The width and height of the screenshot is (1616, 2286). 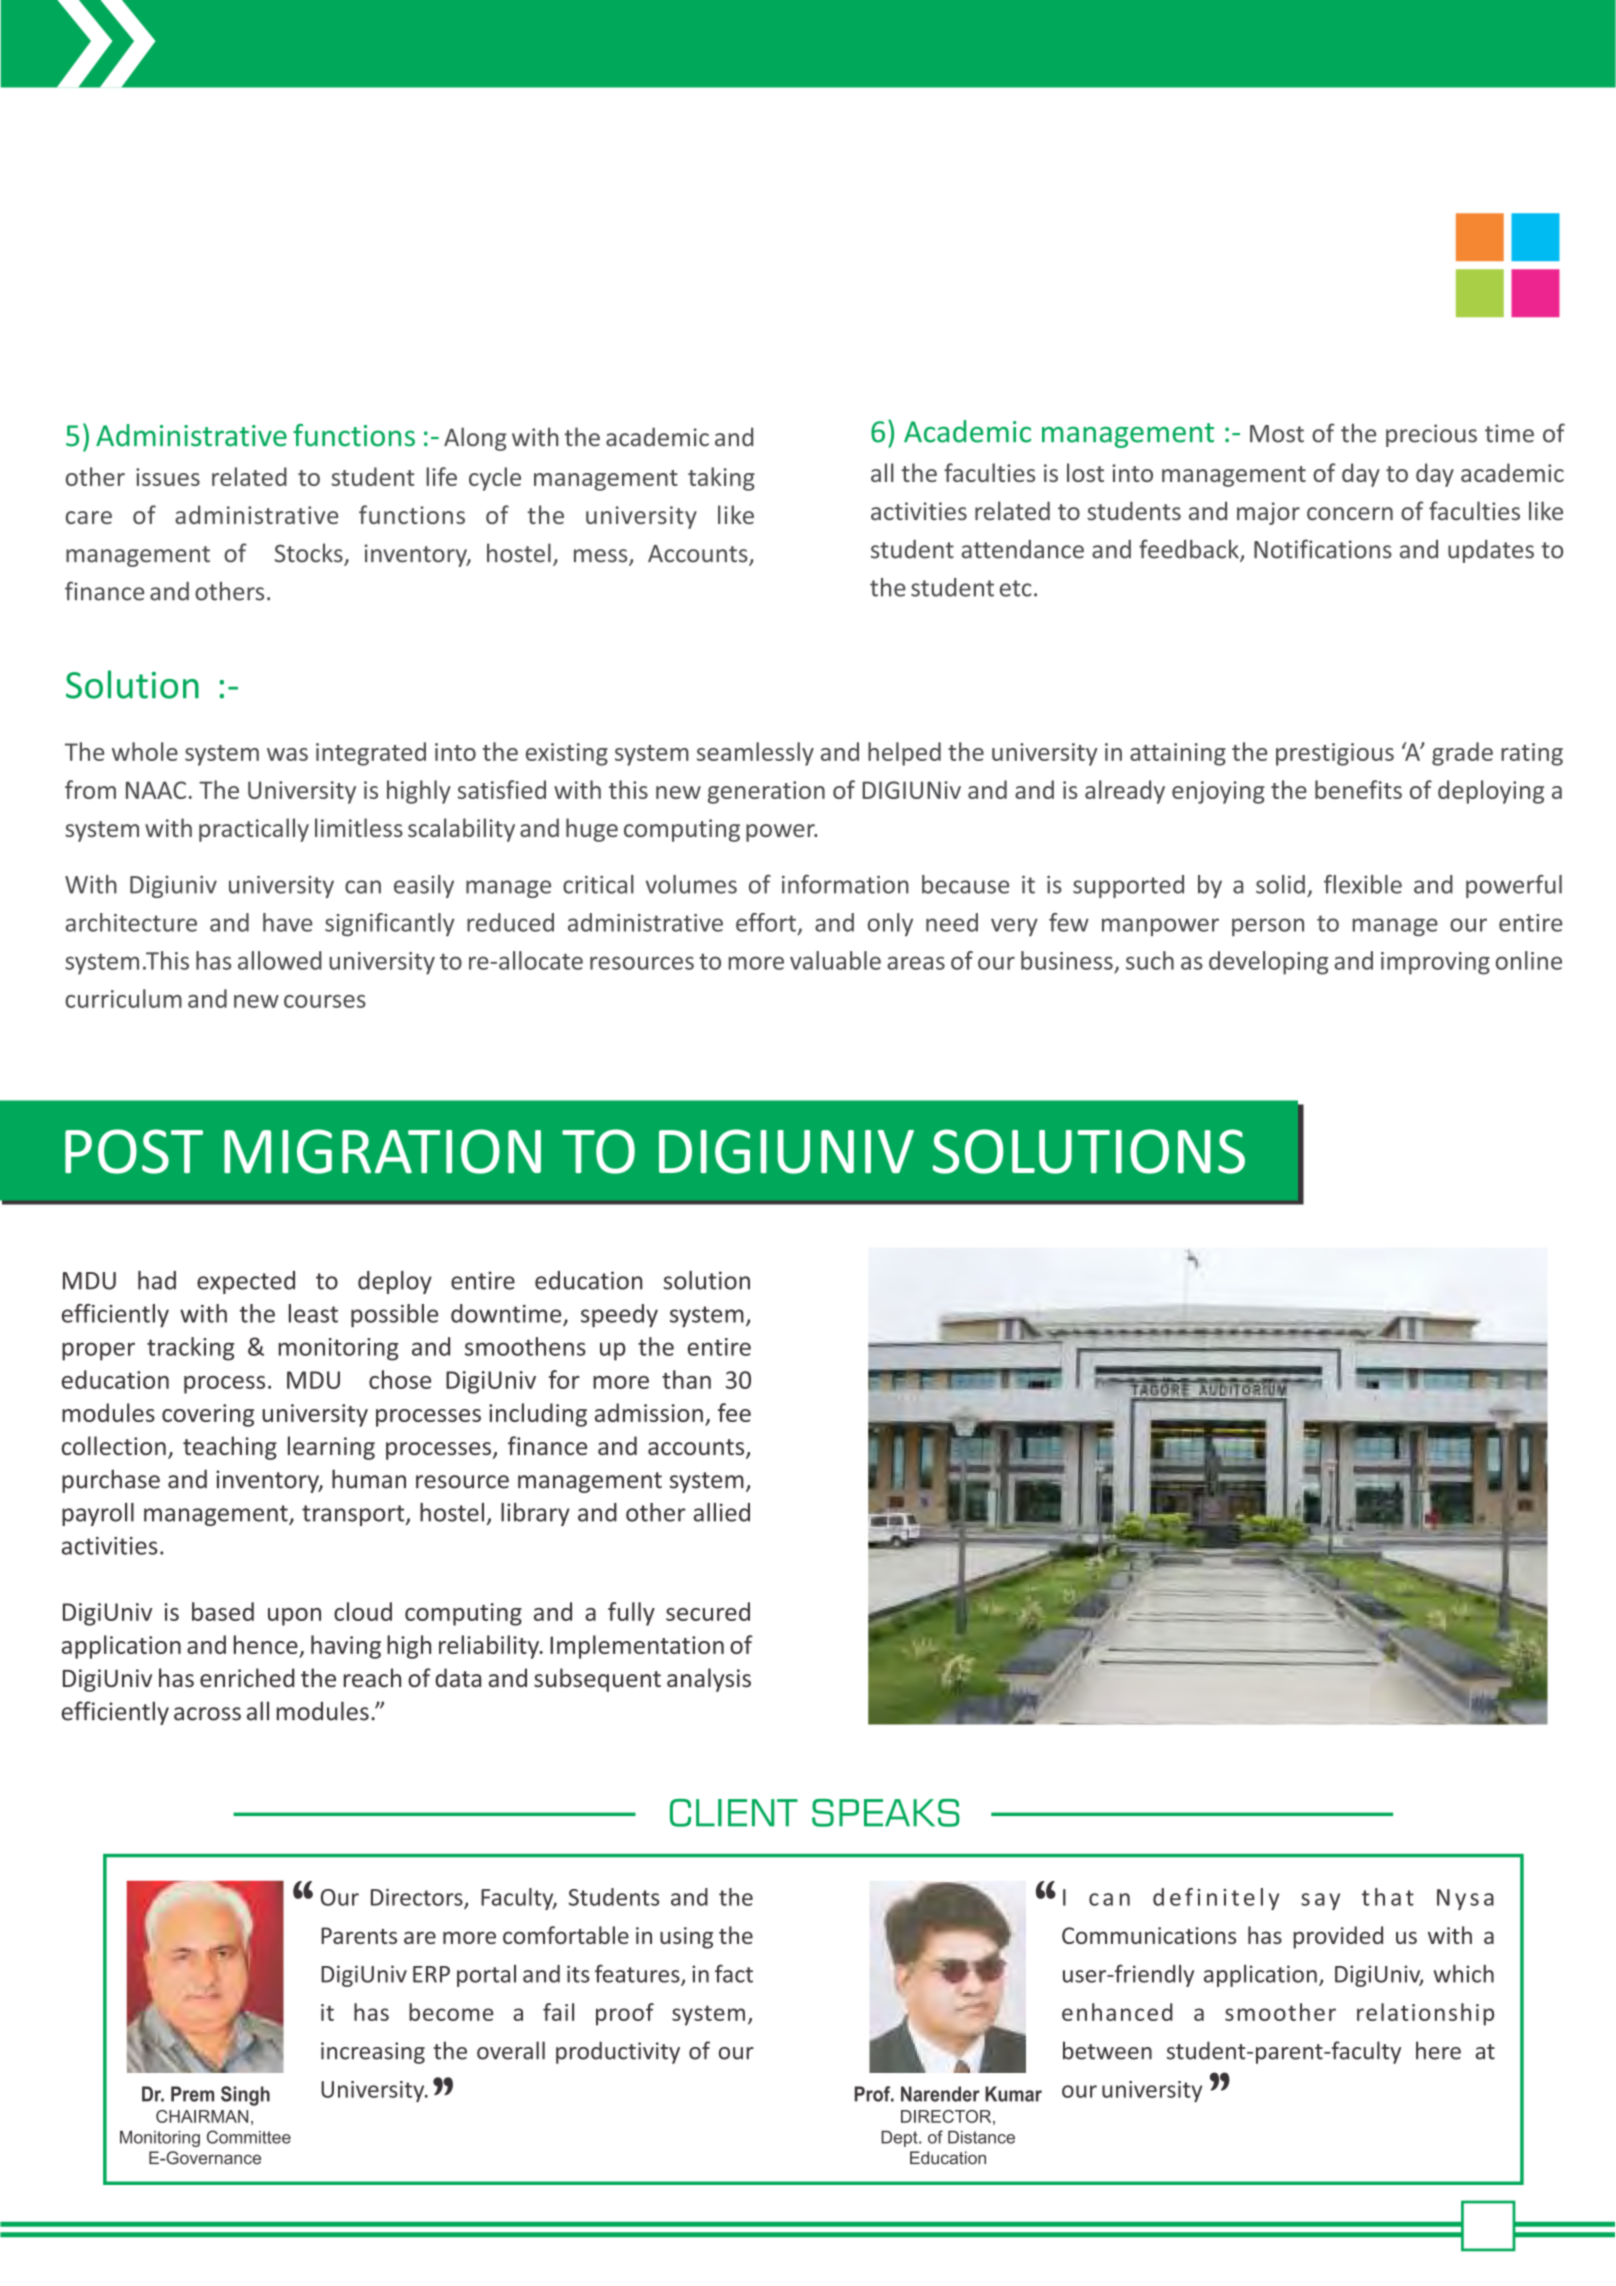 What do you see at coordinates (835, 960) in the screenshot?
I see `valuable` at bounding box center [835, 960].
